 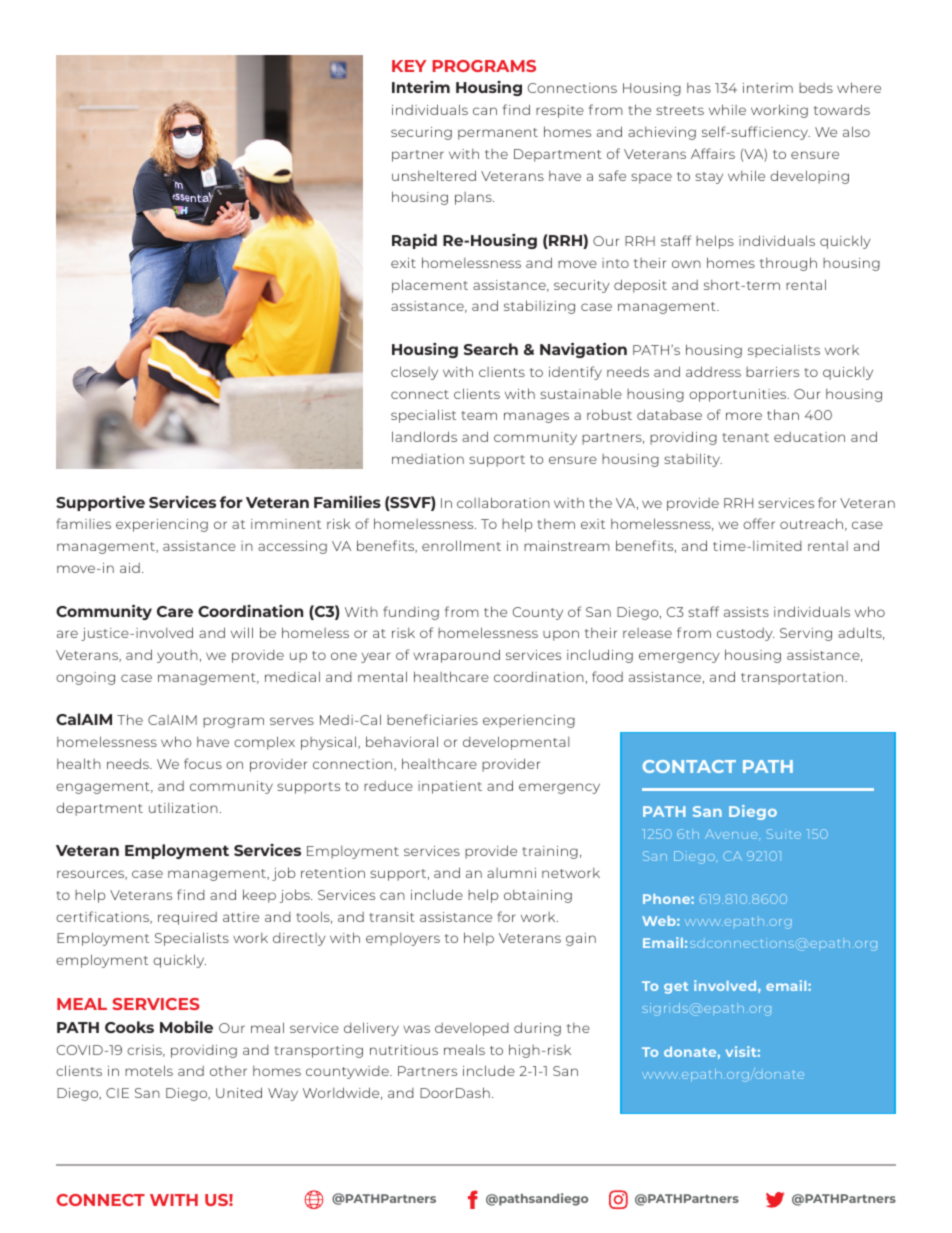 I want to click on beneficiaries, so click(x=432, y=719).
